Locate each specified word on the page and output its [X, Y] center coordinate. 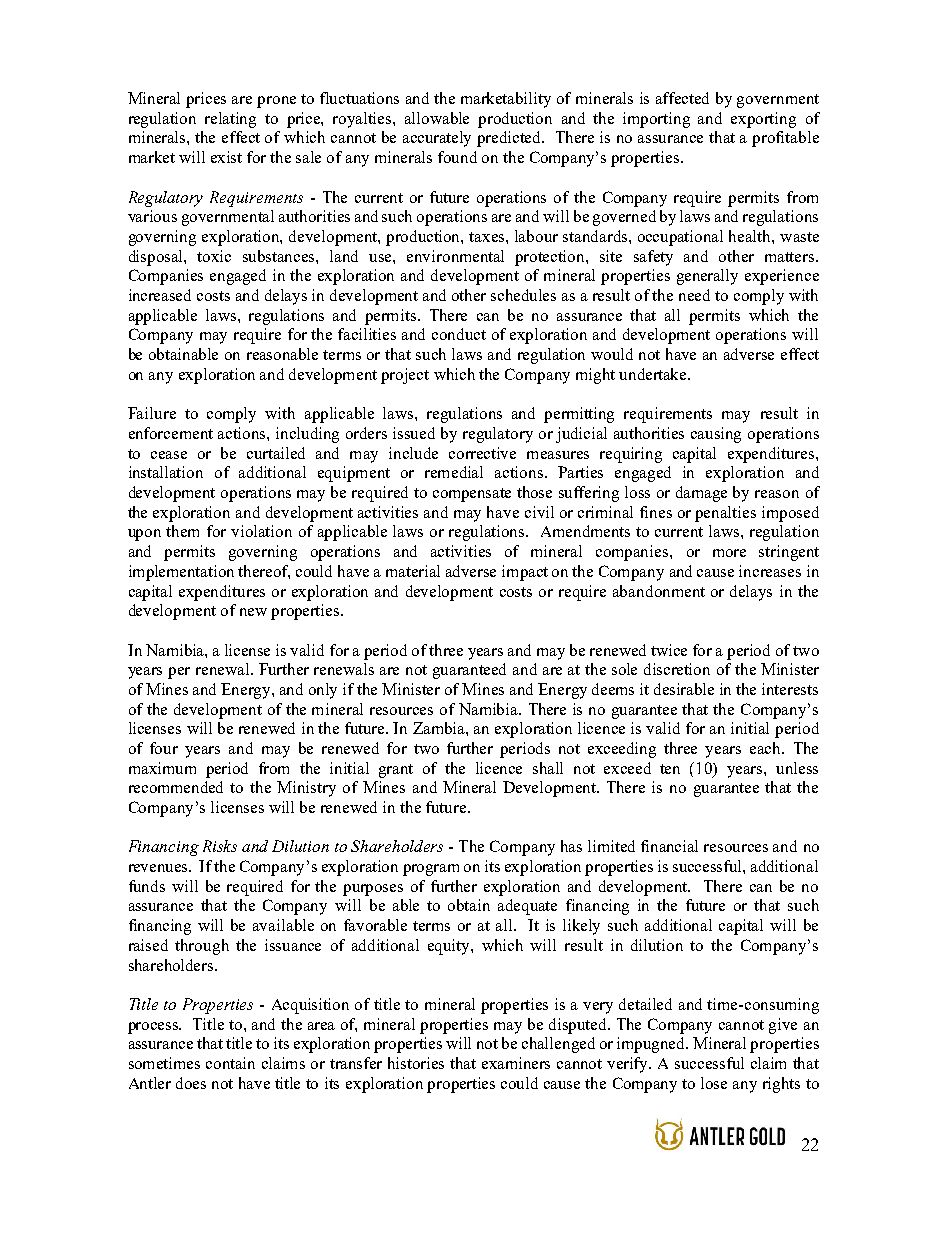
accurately [437, 139]
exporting [763, 120]
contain [230, 1063]
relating [230, 120]
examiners [516, 1063]
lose [714, 1083]
